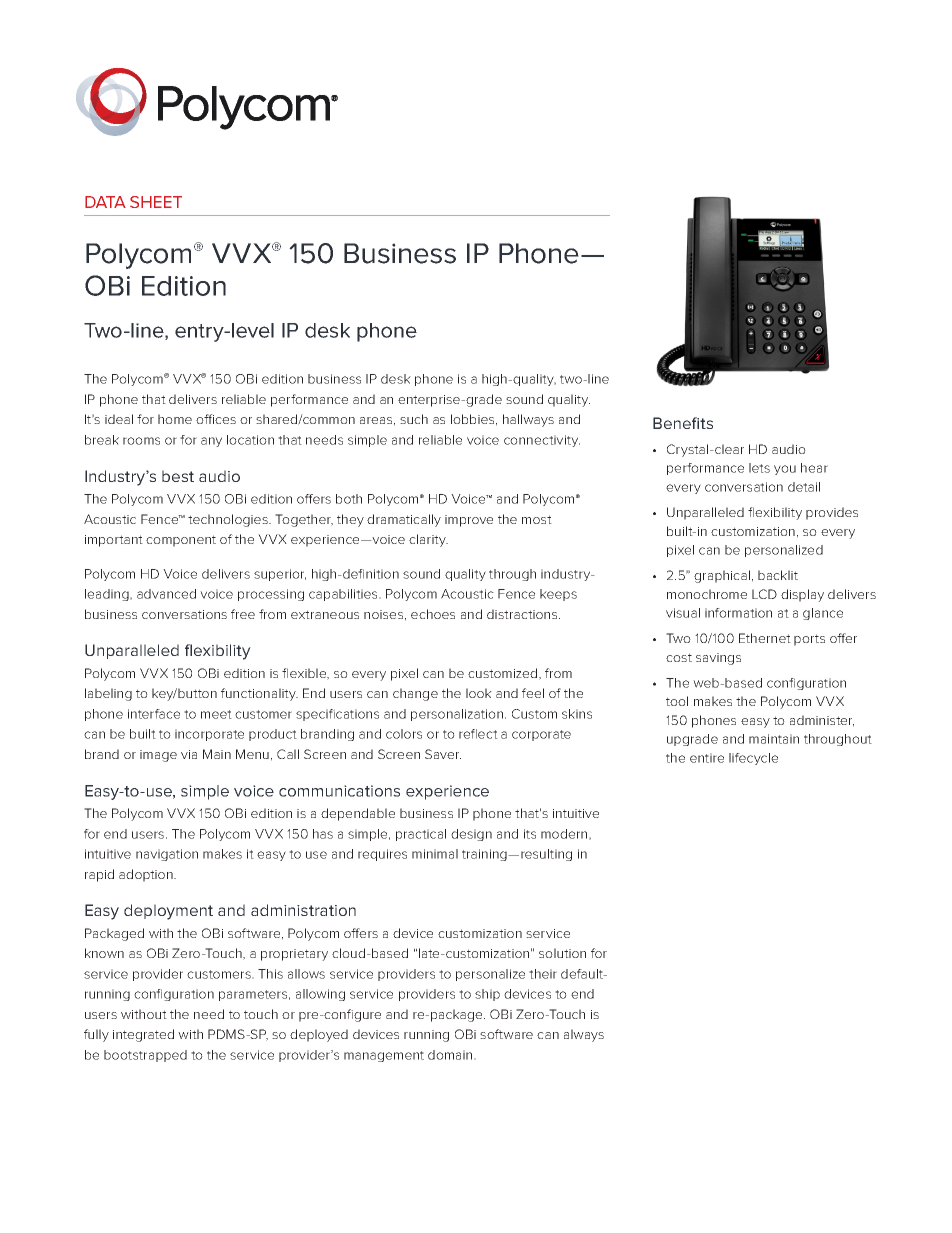 Image resolution: width=952 pixels, height=1233 pixels. What do you see at coordinates (683, 423) in the screenshot?
I see `Benefits` at bounding box center [683, 423].
